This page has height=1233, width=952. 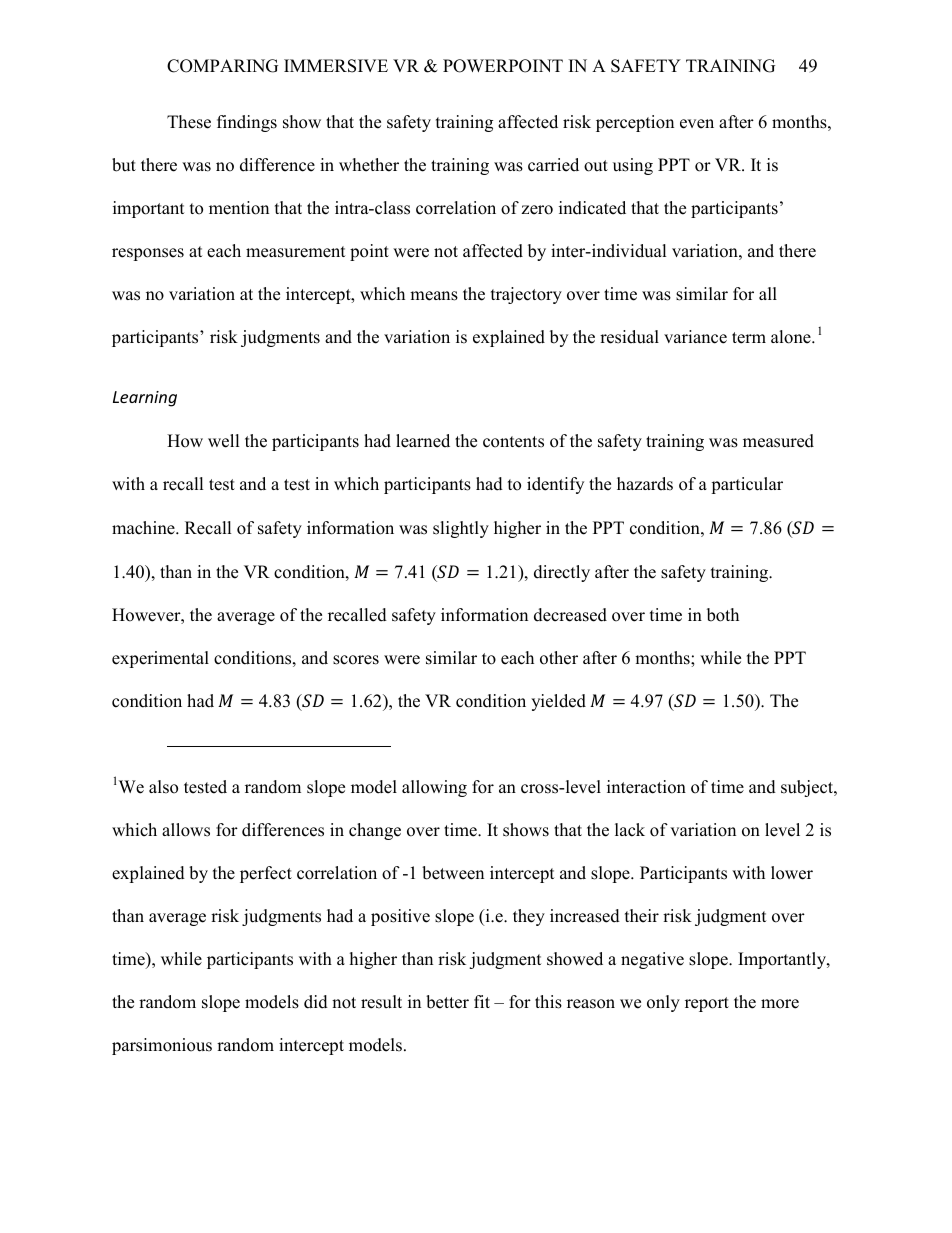 I want to click on learned, so click(x=423, y=441).
